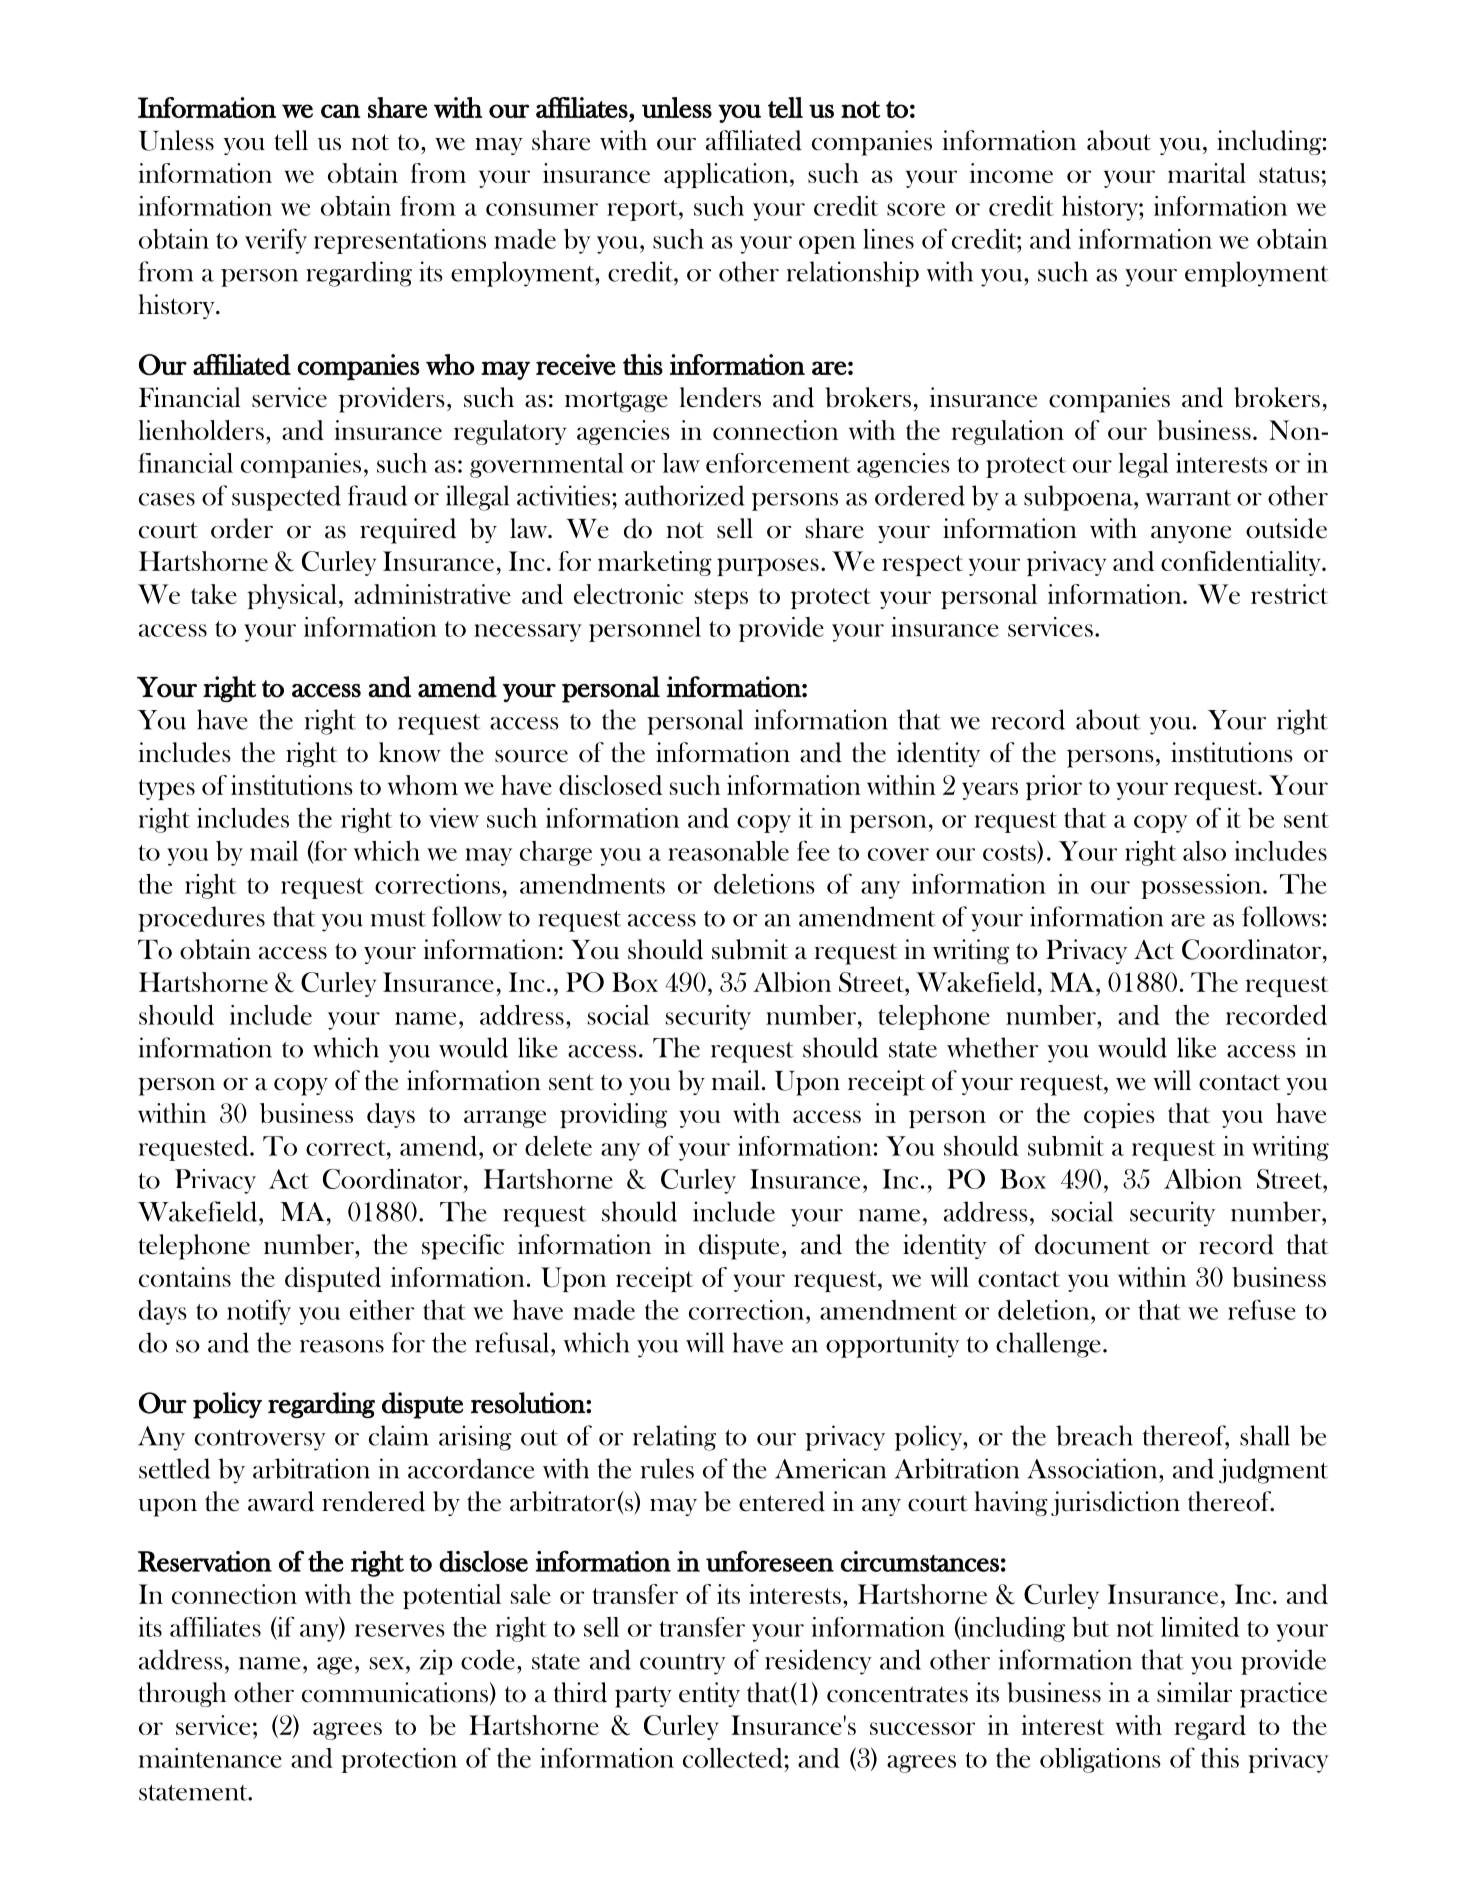 This screenshot has width=1466, height=1897. I want to click on collected, so click(734, 1758).
